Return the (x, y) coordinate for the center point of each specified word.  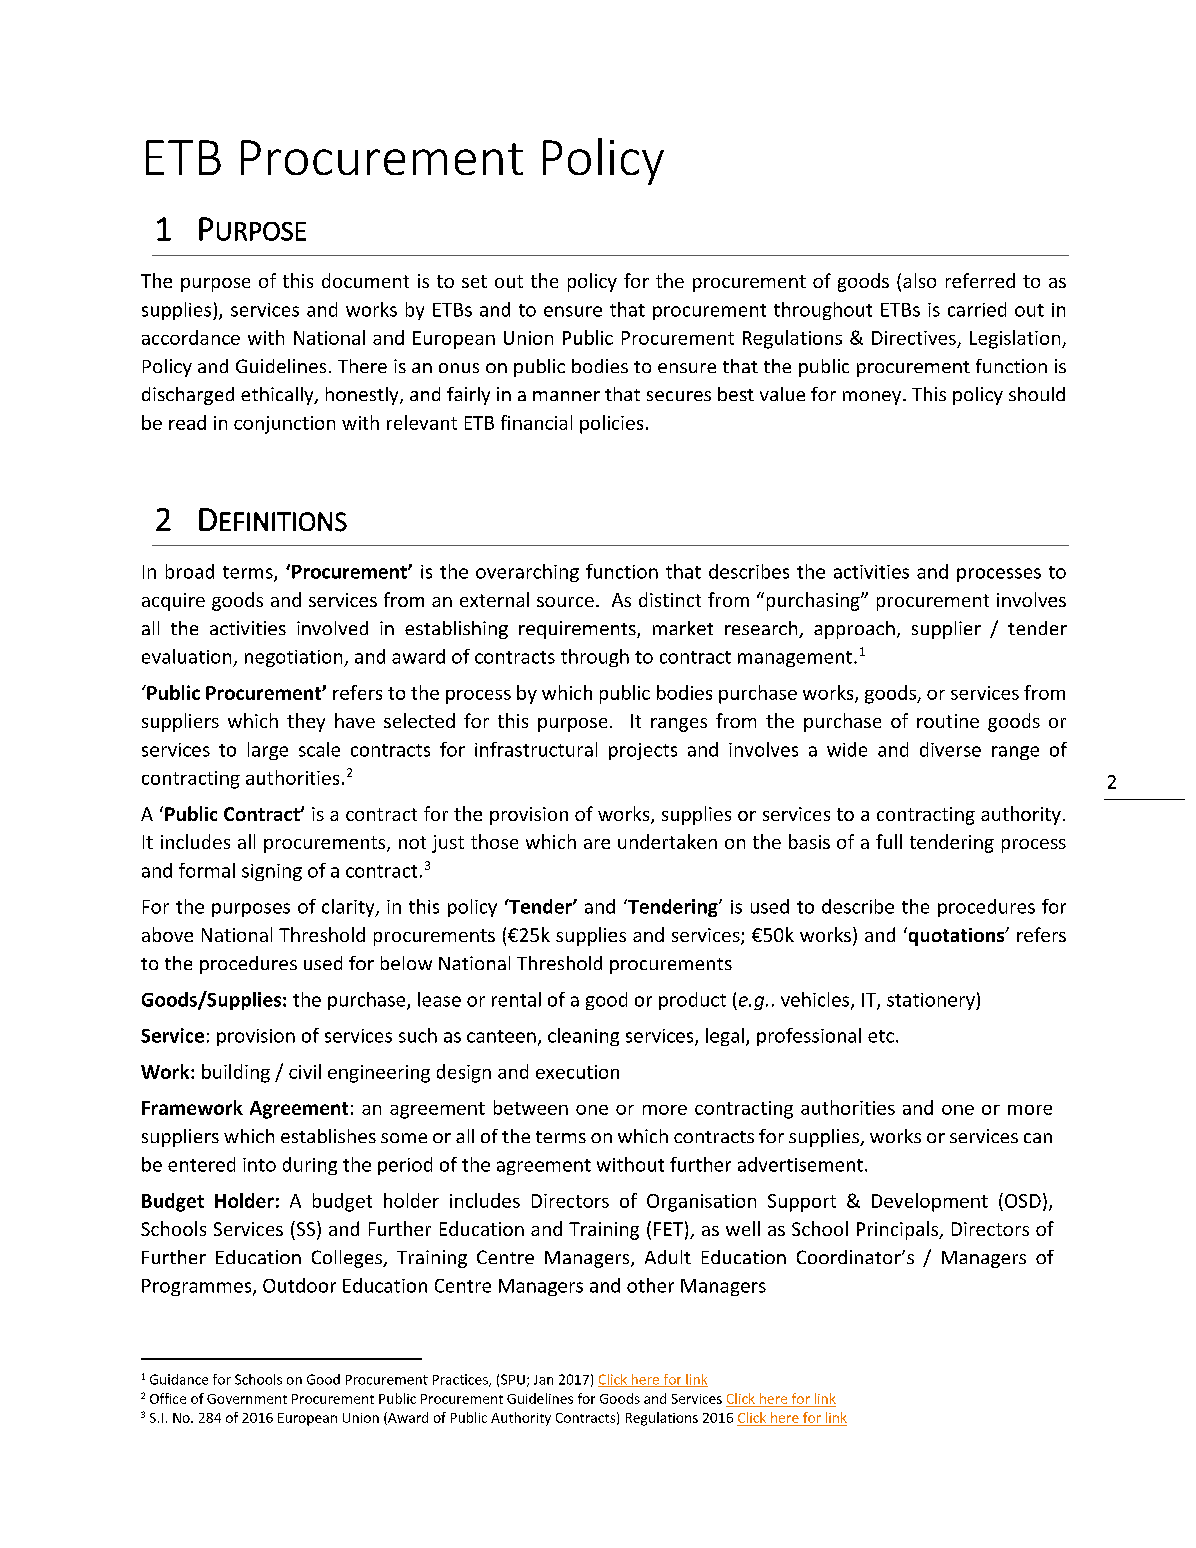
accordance (191, 337)
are (597, 844)
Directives (914, 338)
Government (247, 1399)
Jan (543, 1380)
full (889, 841)
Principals (898, 1230)
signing (272, 872)
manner (566, 396)
